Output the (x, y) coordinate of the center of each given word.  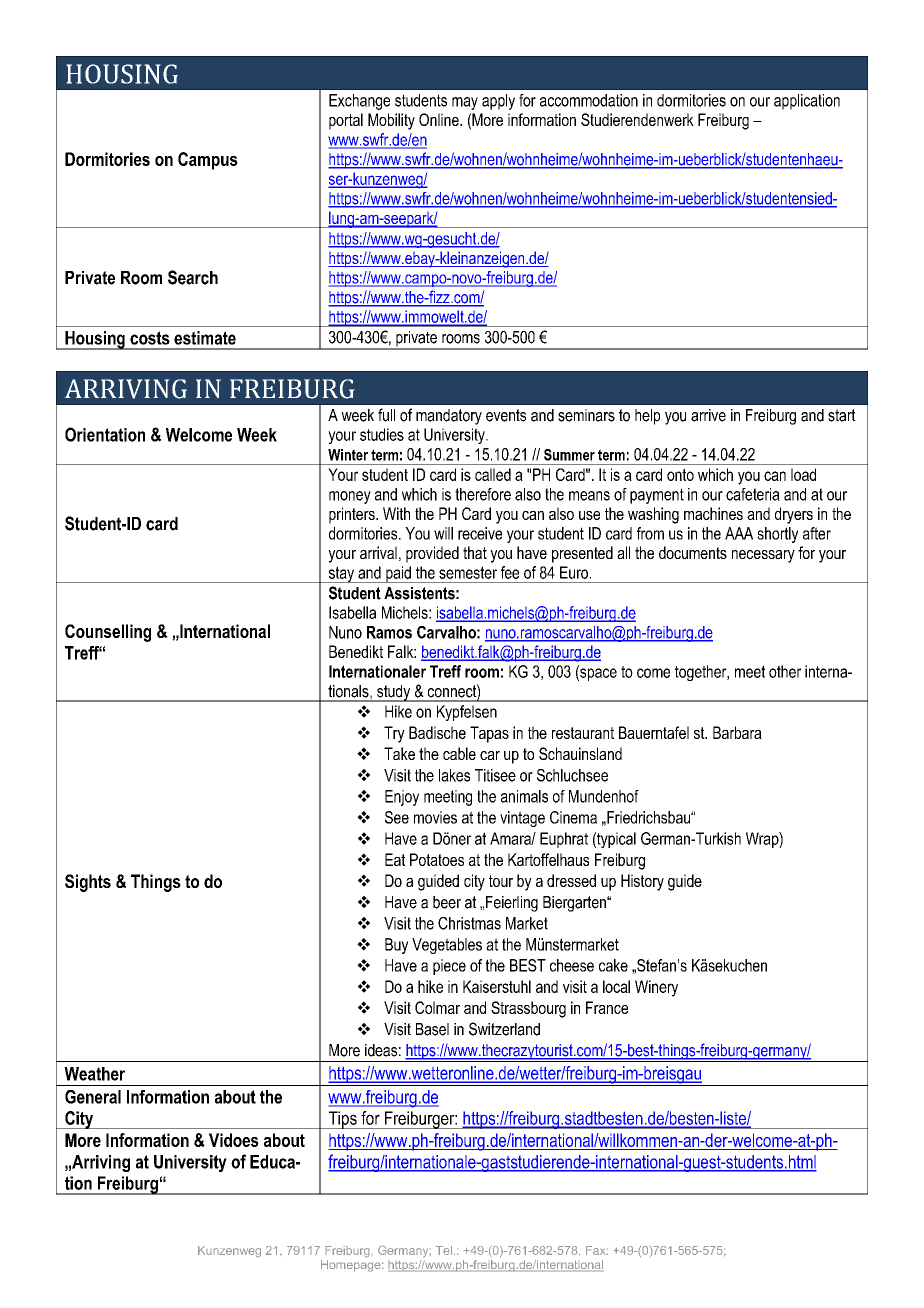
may (465, 103)
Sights (88, 883)
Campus (208, 161)
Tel (443, 1250)
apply (498, 102)
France (607, 1007)
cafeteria (753, 494)
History (642, 882)
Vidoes (234, 1140)
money (350, 497)
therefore (483, 494)
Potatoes (437, 859)
